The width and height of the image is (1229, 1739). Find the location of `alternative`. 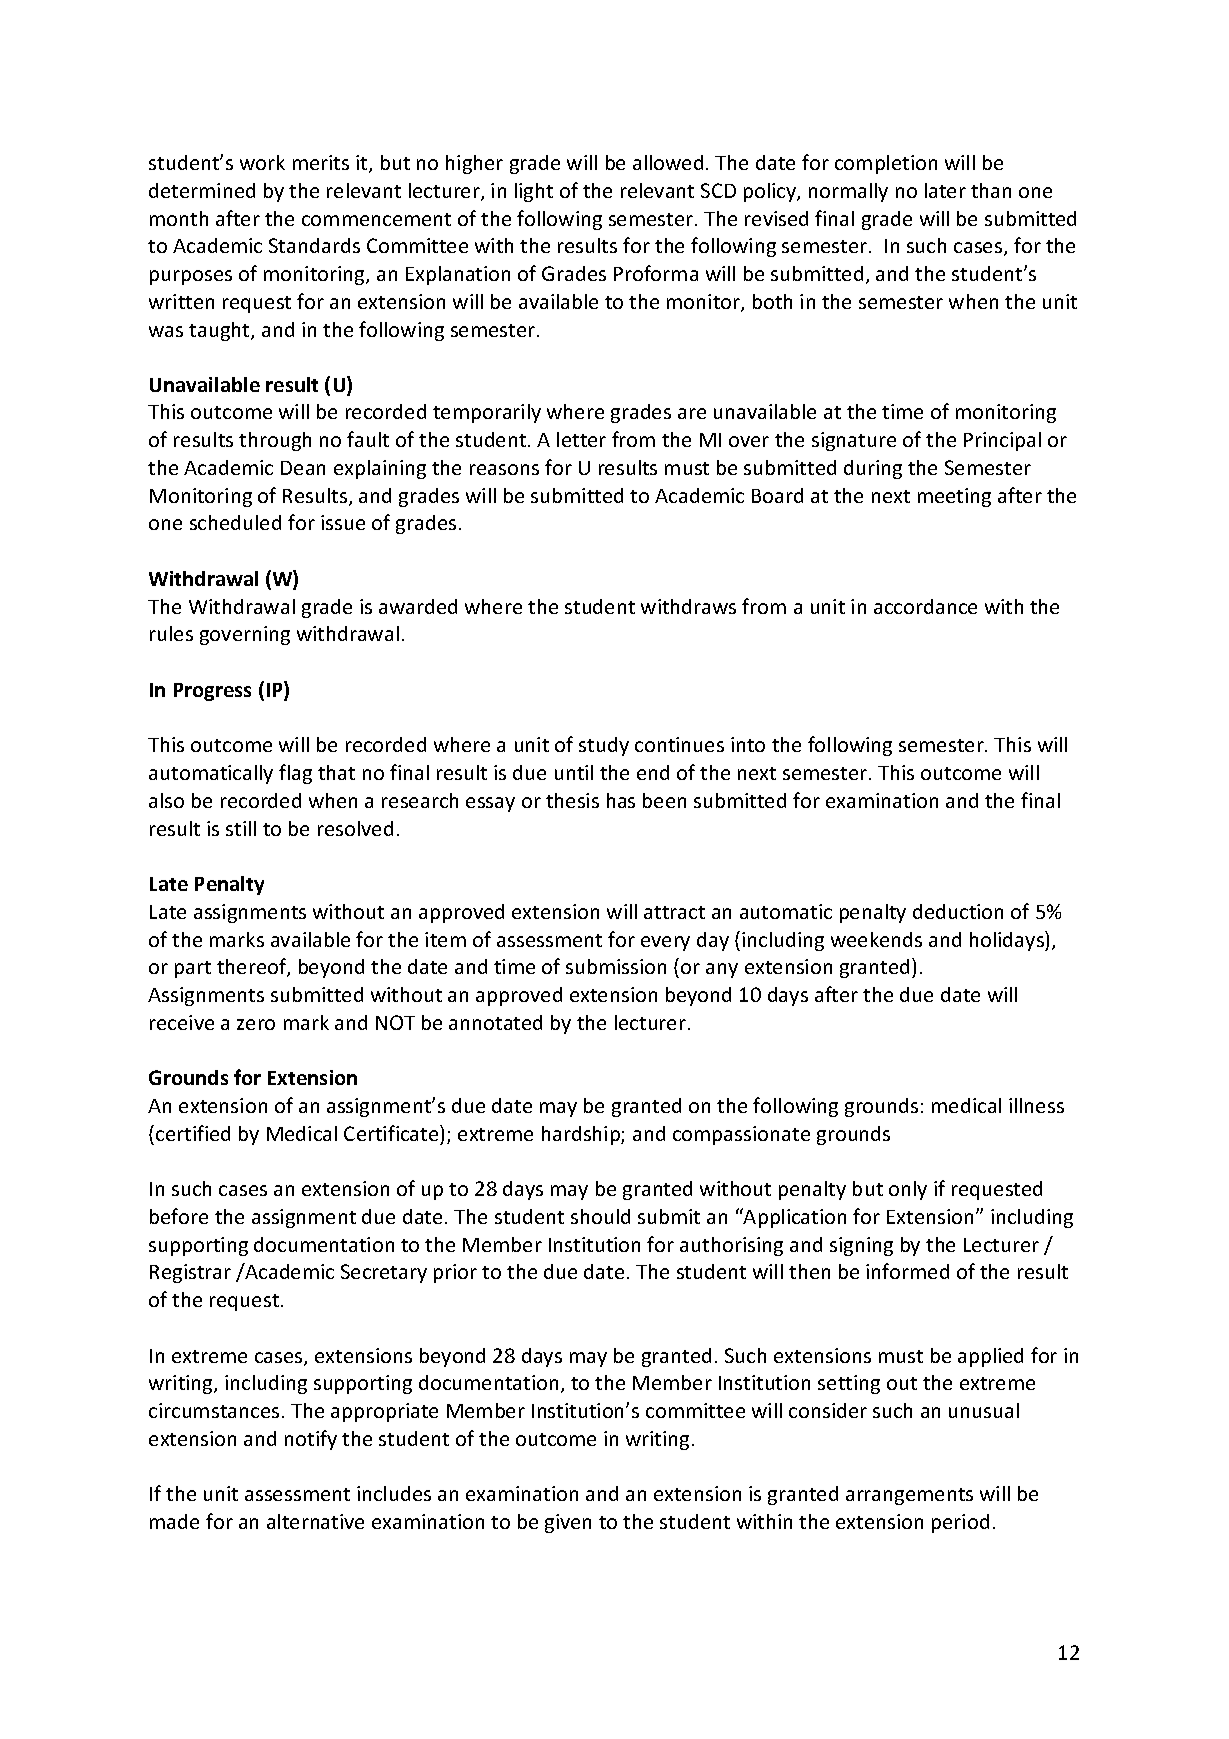

alternative is located at coordinates (315, 1521).
